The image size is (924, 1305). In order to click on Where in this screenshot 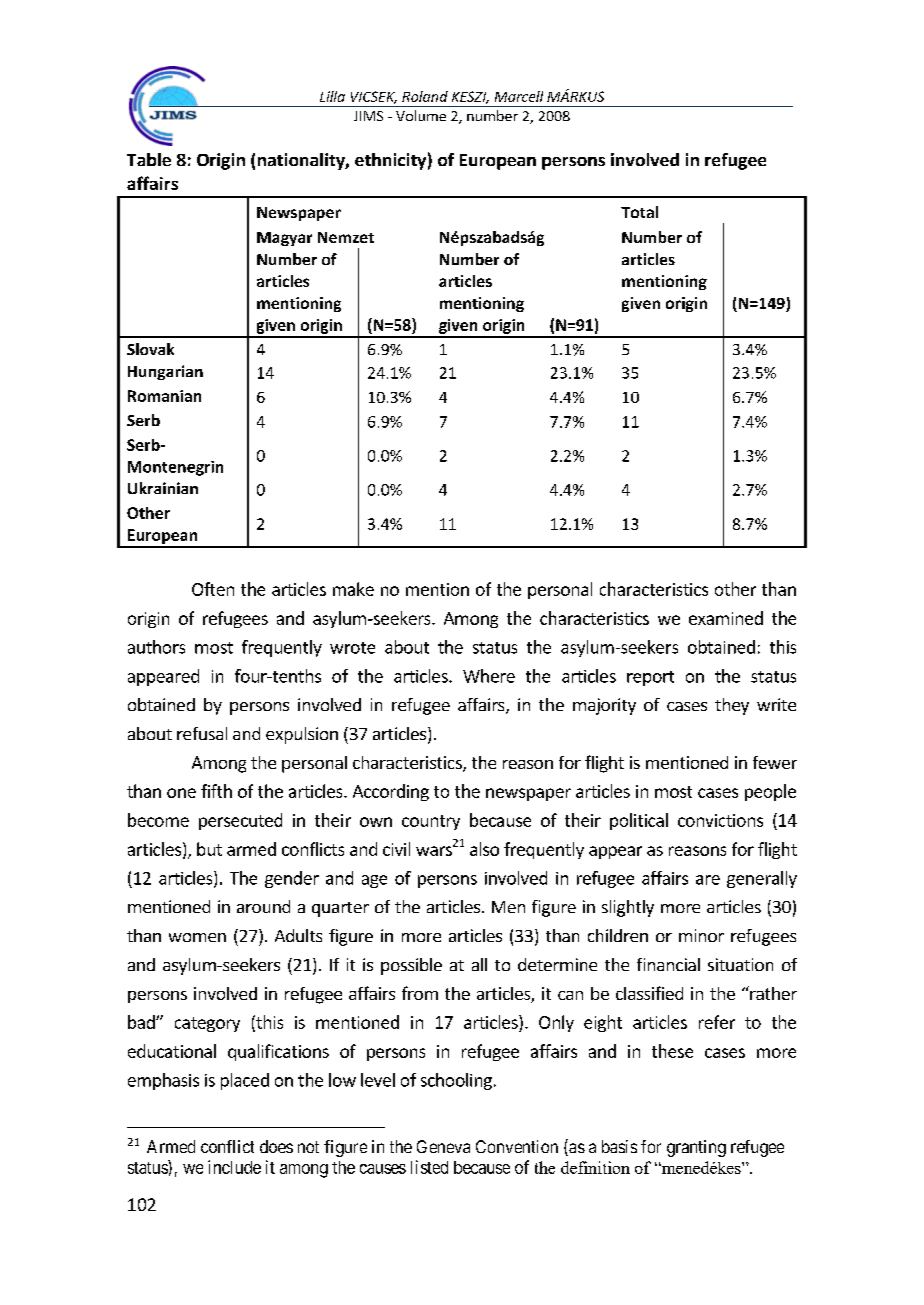, I will do `click(489, 676)`.
